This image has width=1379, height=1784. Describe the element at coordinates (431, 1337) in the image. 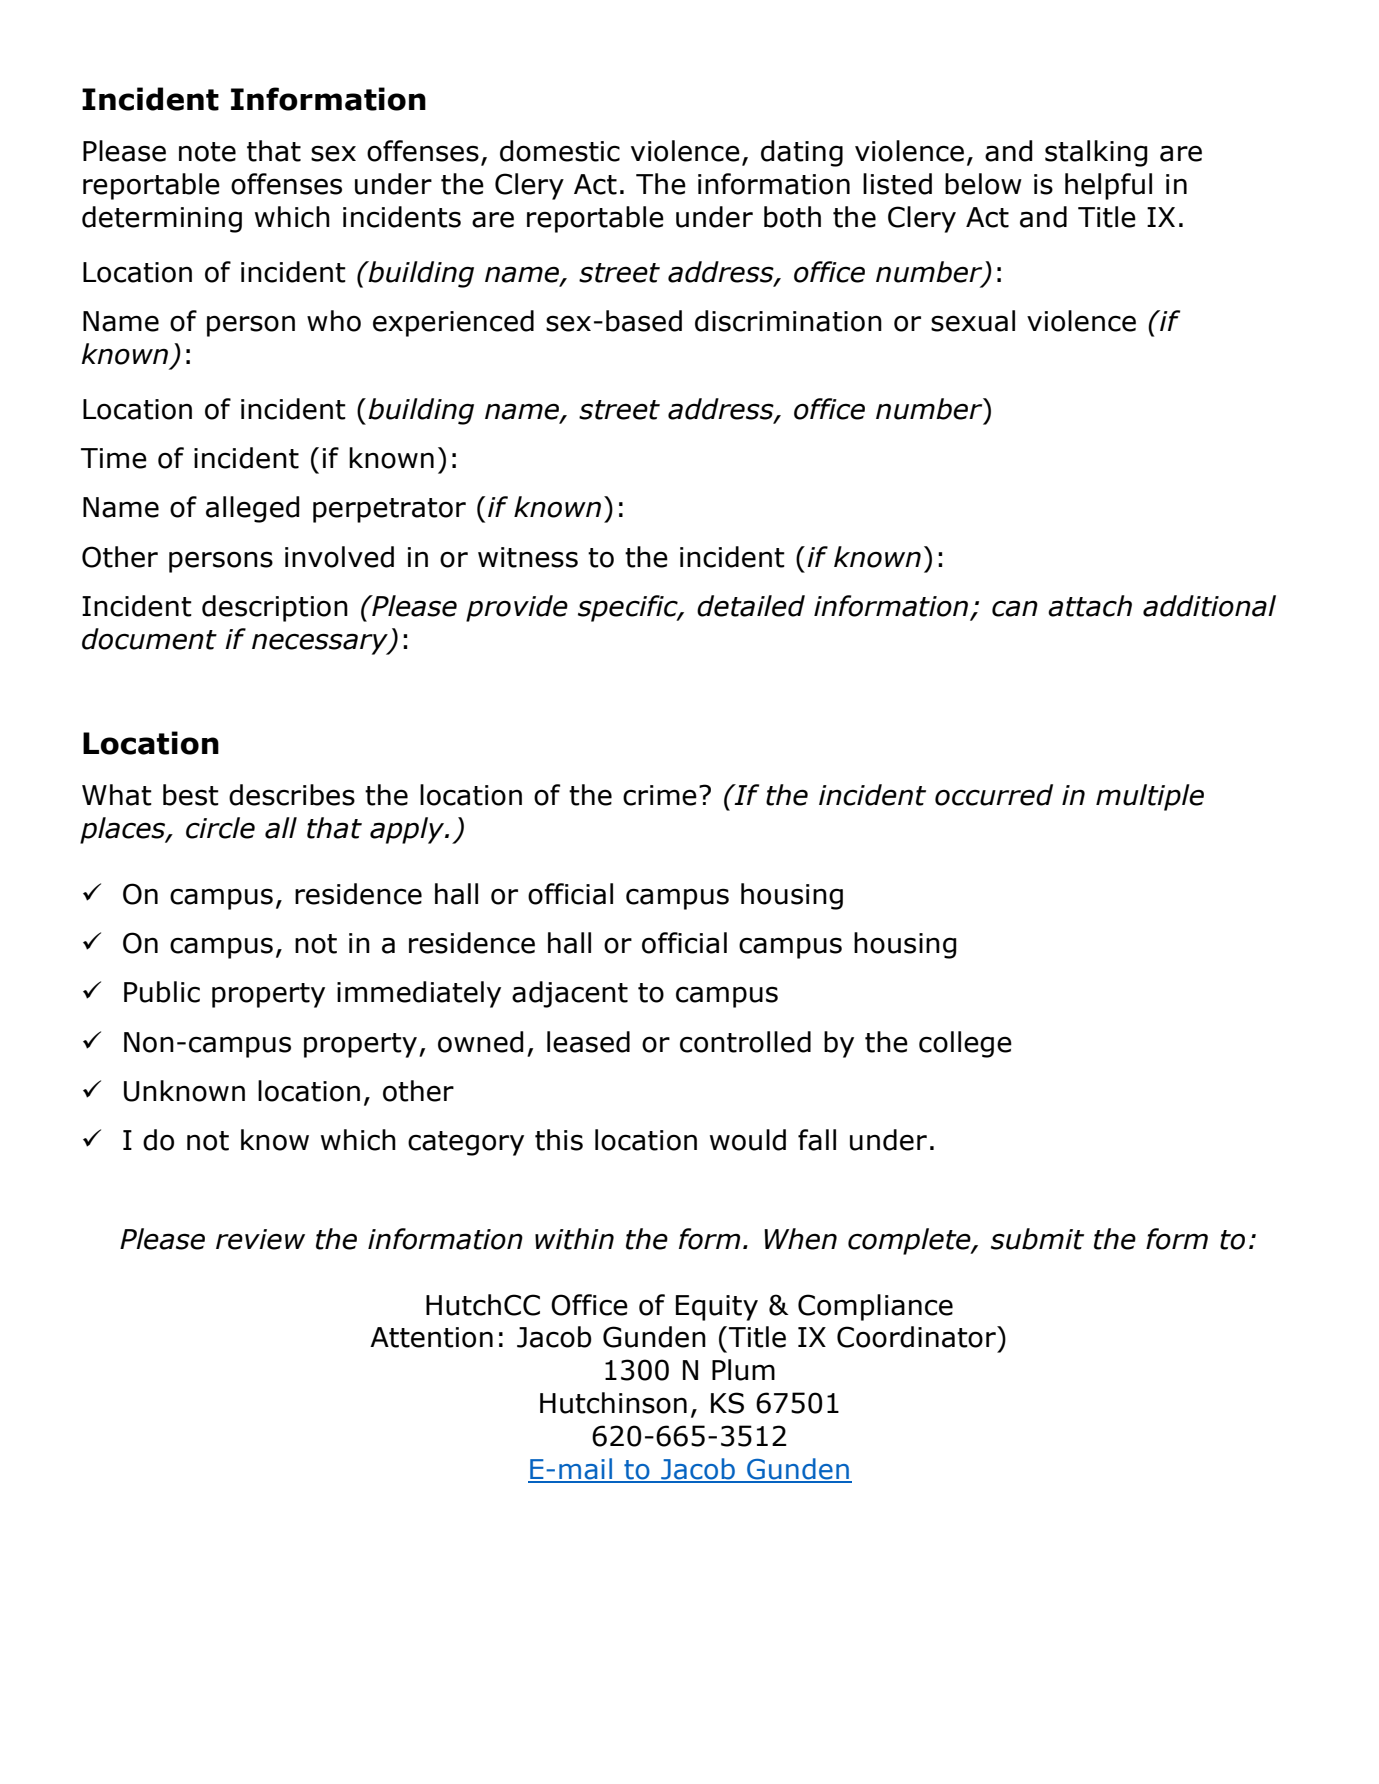

I see `Attention` at that location.
